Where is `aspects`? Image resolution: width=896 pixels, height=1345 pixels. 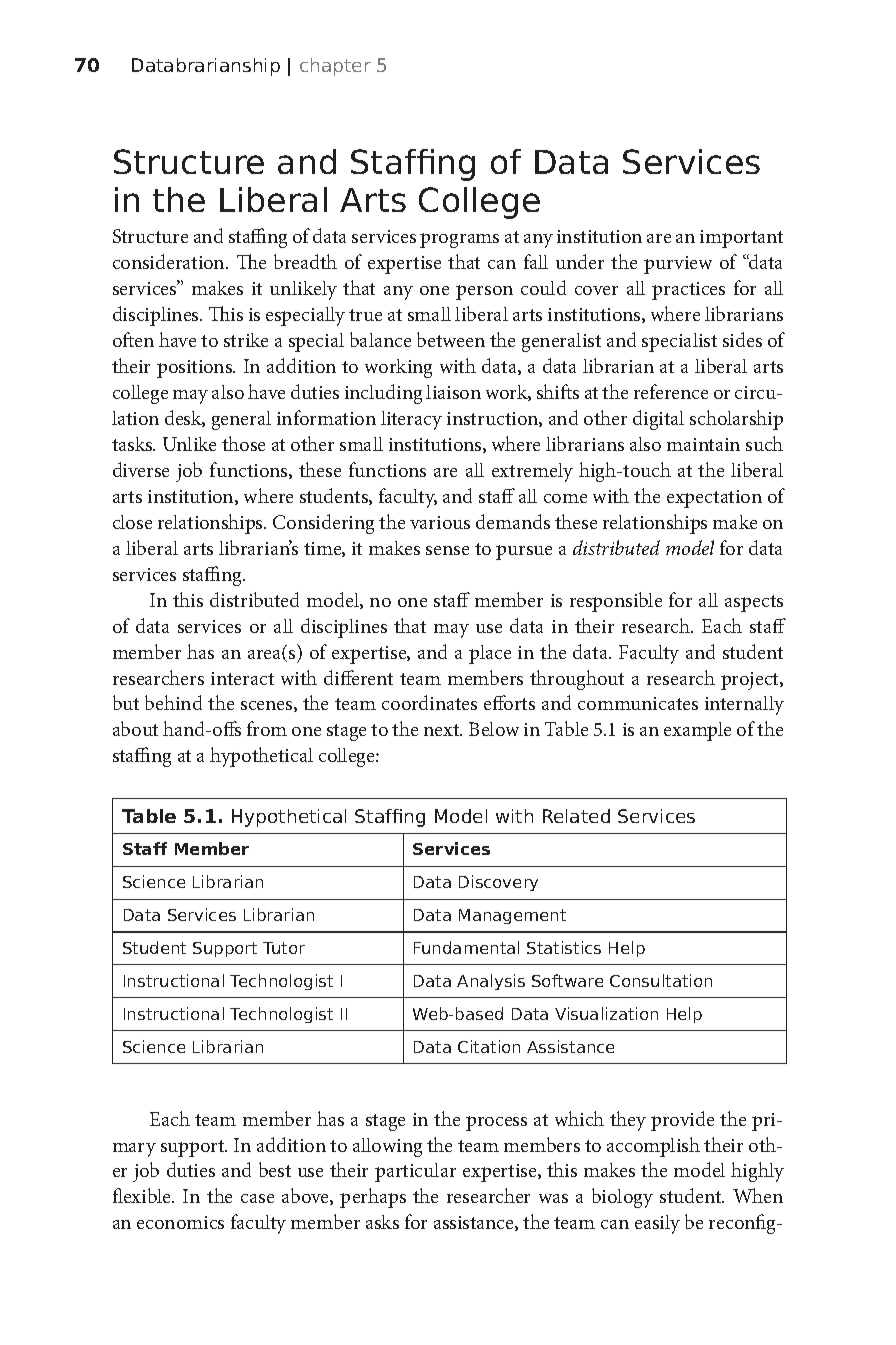 aspects is located at coordinates (754, 603).
